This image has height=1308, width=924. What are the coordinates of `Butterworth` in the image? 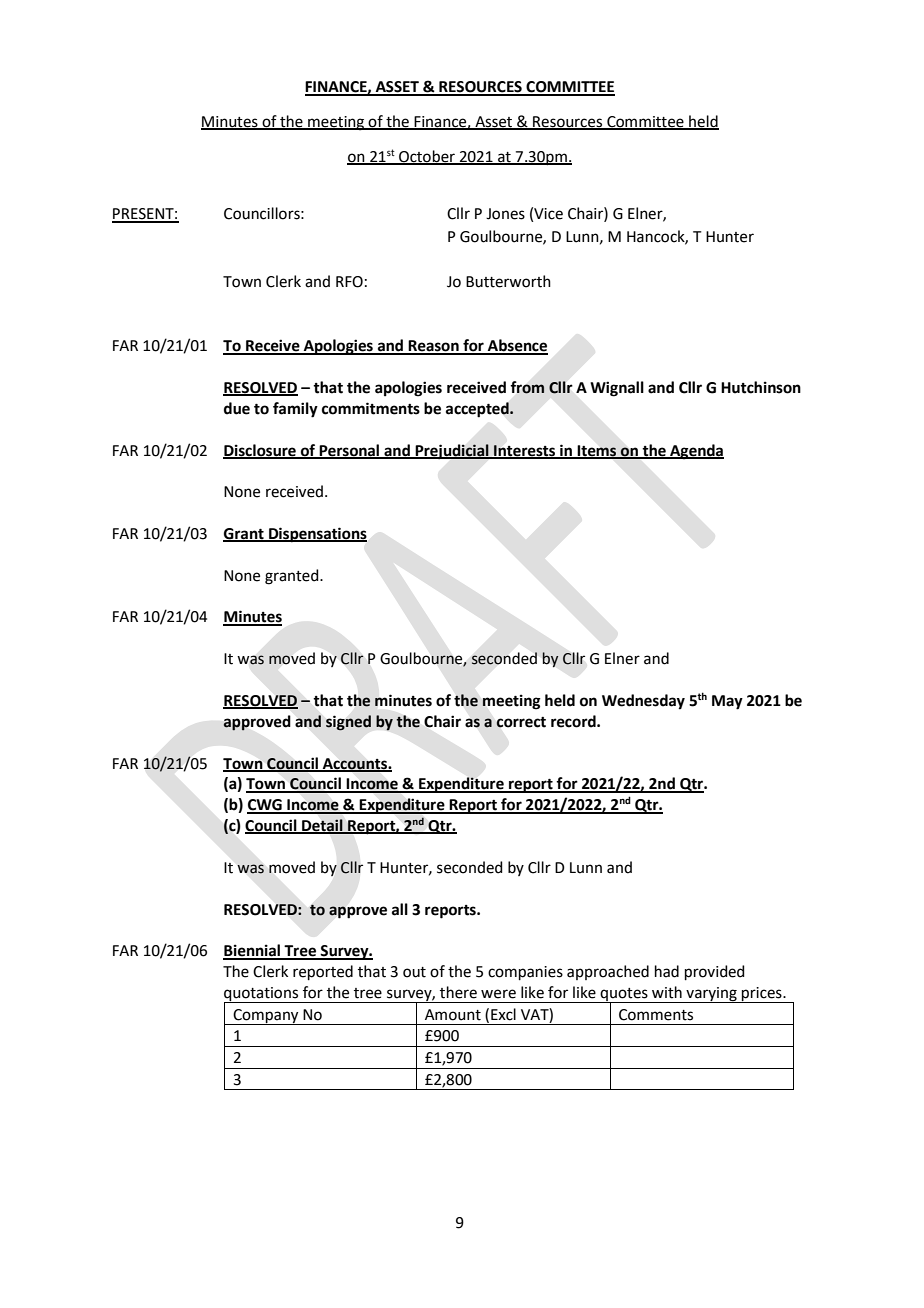 It's located at (508, 281).
